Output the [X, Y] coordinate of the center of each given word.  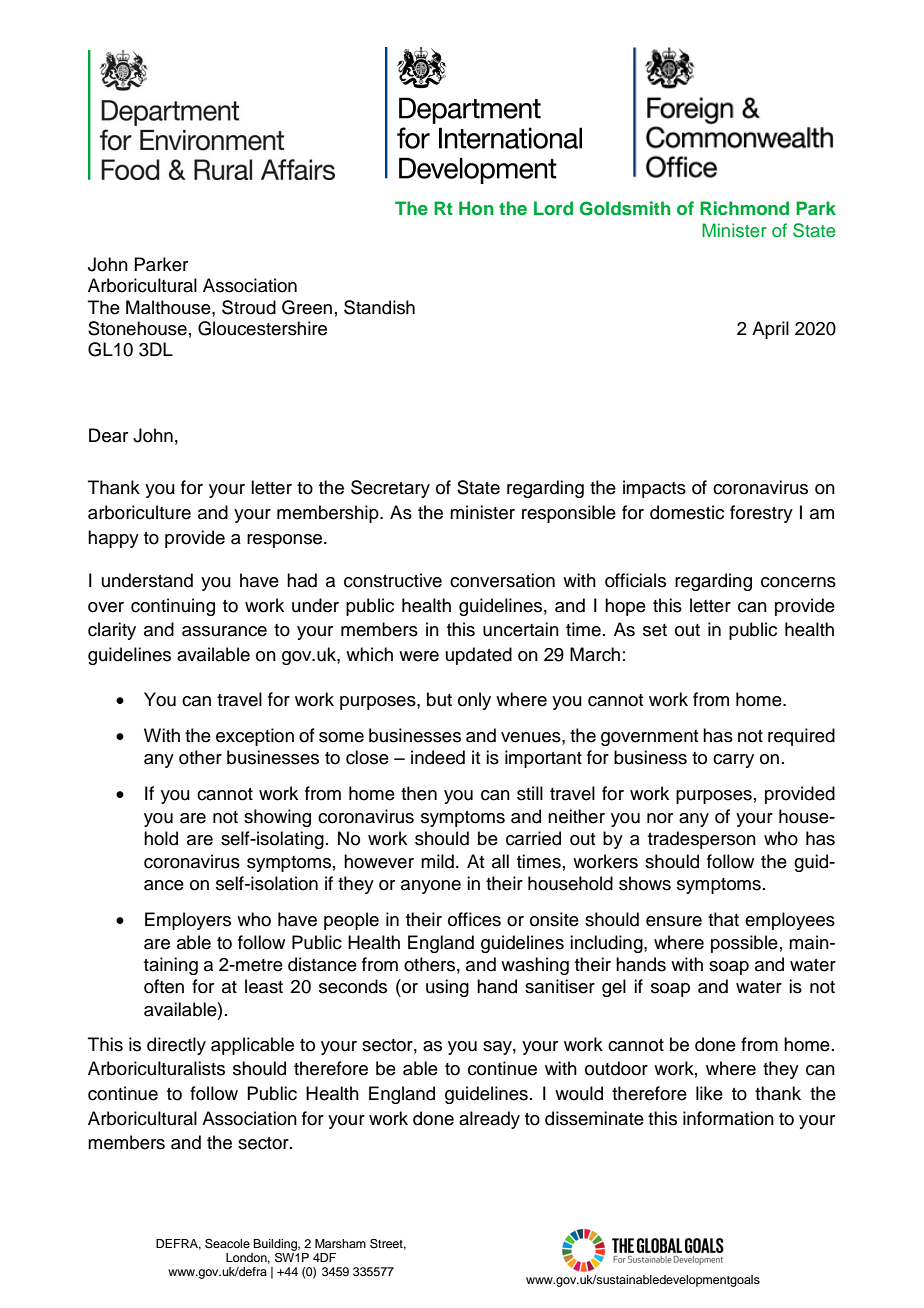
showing [277, 818]
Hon [476, 208]
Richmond [744, 208]
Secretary [390, 489]
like [709, 1093]
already [489, 1120]
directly [176, 1046]
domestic [687, 512]
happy [113, 539]
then [419, 793]
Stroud [249, 307]
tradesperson [702, 840]
